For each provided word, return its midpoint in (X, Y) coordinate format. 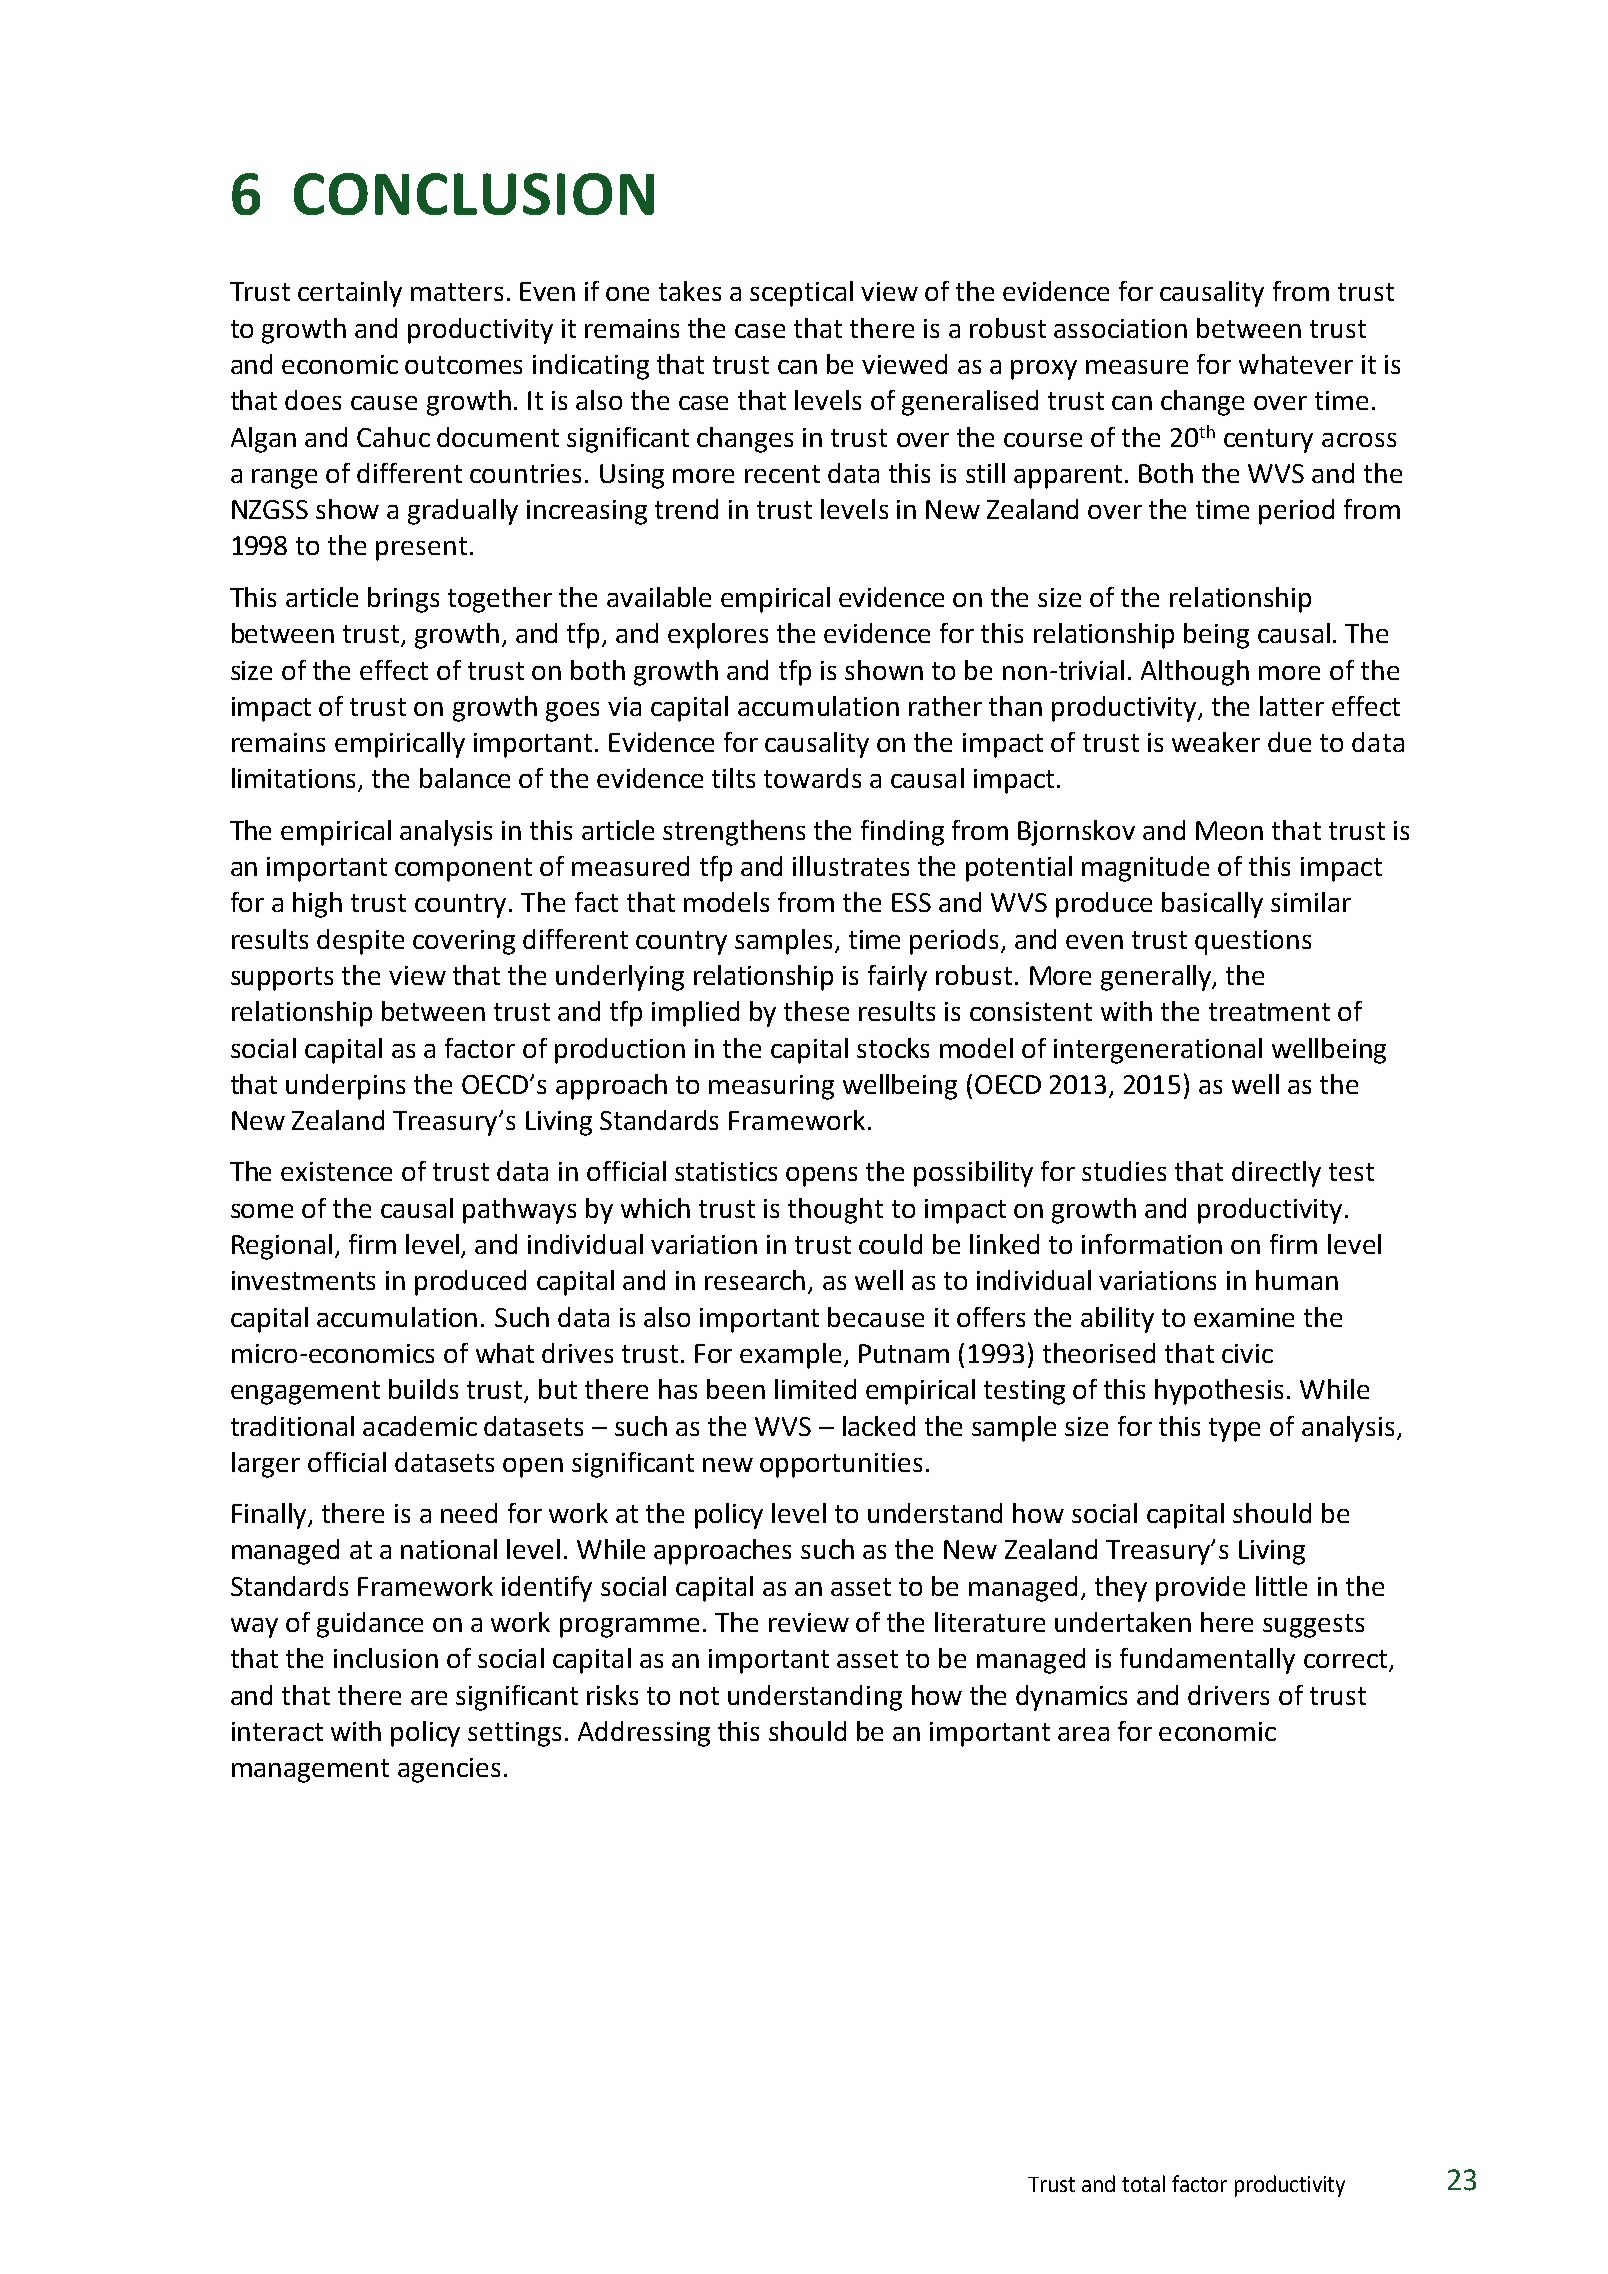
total (1143, 2183)
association (1120, 328)
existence (336, 1171)
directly (1276, 1174)
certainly (350, 294)
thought (835, 1211)
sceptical (801, 294)
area (1083, 1734)
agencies (449, 1770)
